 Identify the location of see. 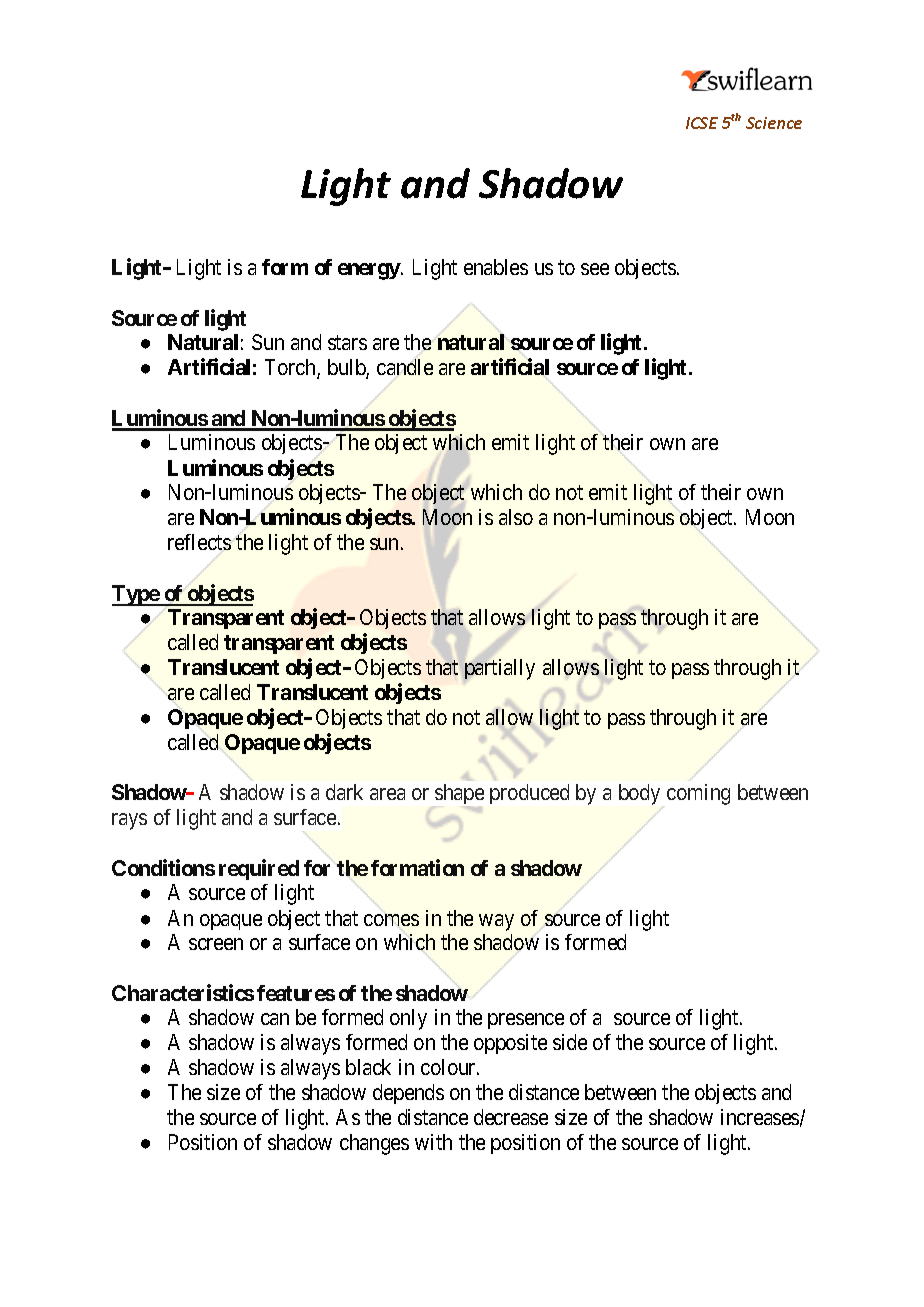
(595, 269).
